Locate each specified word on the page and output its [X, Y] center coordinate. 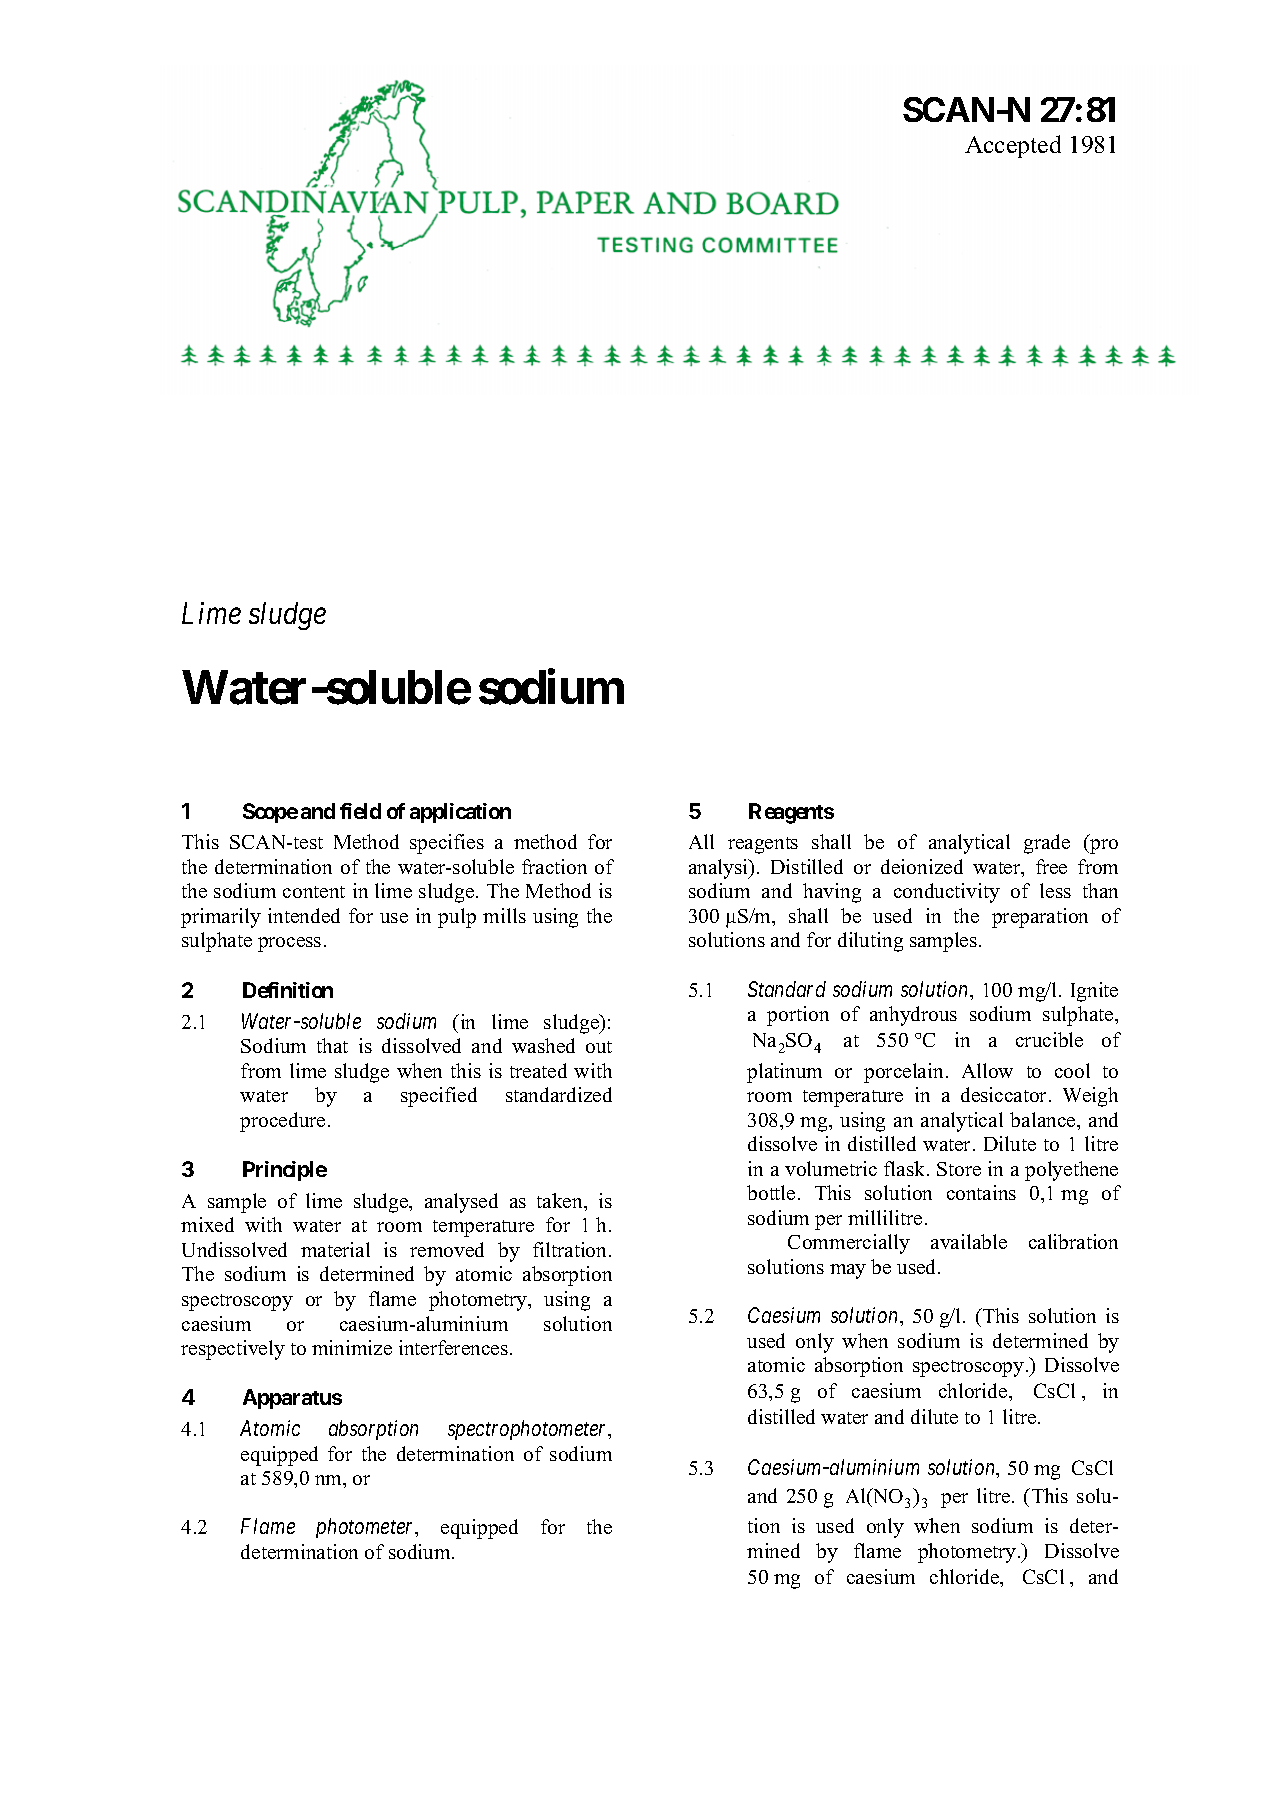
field [360, 811]
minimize [352, 1347]
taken [561, 1200]
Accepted [1013, 146]
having [832, 893]
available [969, 1241]
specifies [447, 844]
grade [1047, 844]
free [1051, 866]
